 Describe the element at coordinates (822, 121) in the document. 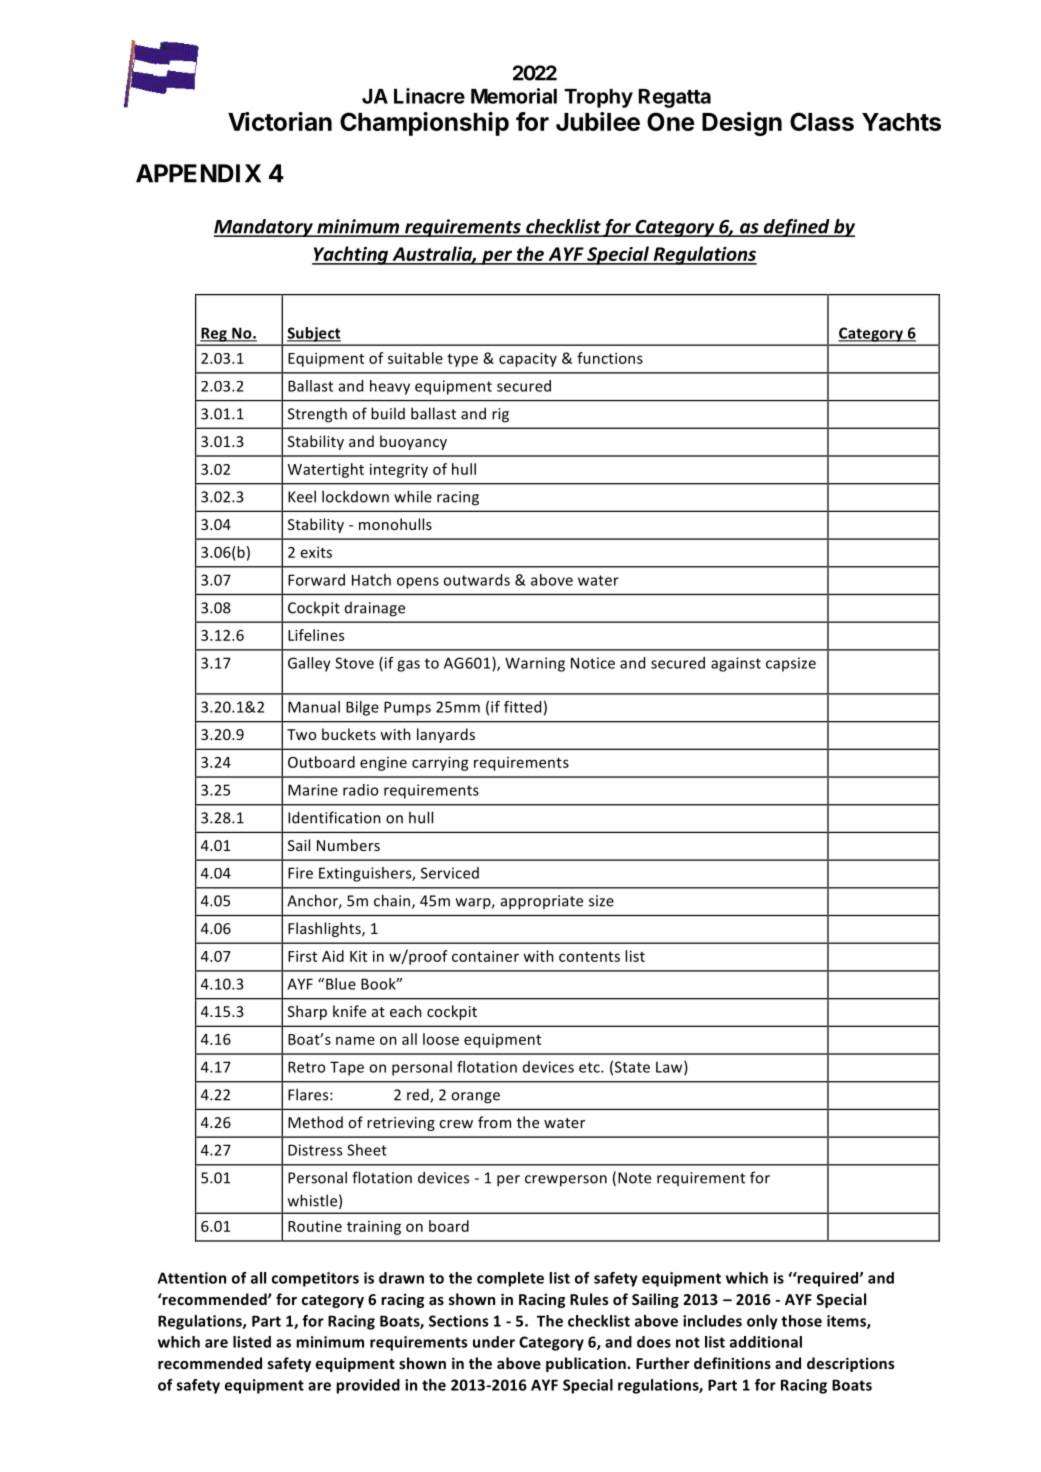

I see `Class` at that location.
